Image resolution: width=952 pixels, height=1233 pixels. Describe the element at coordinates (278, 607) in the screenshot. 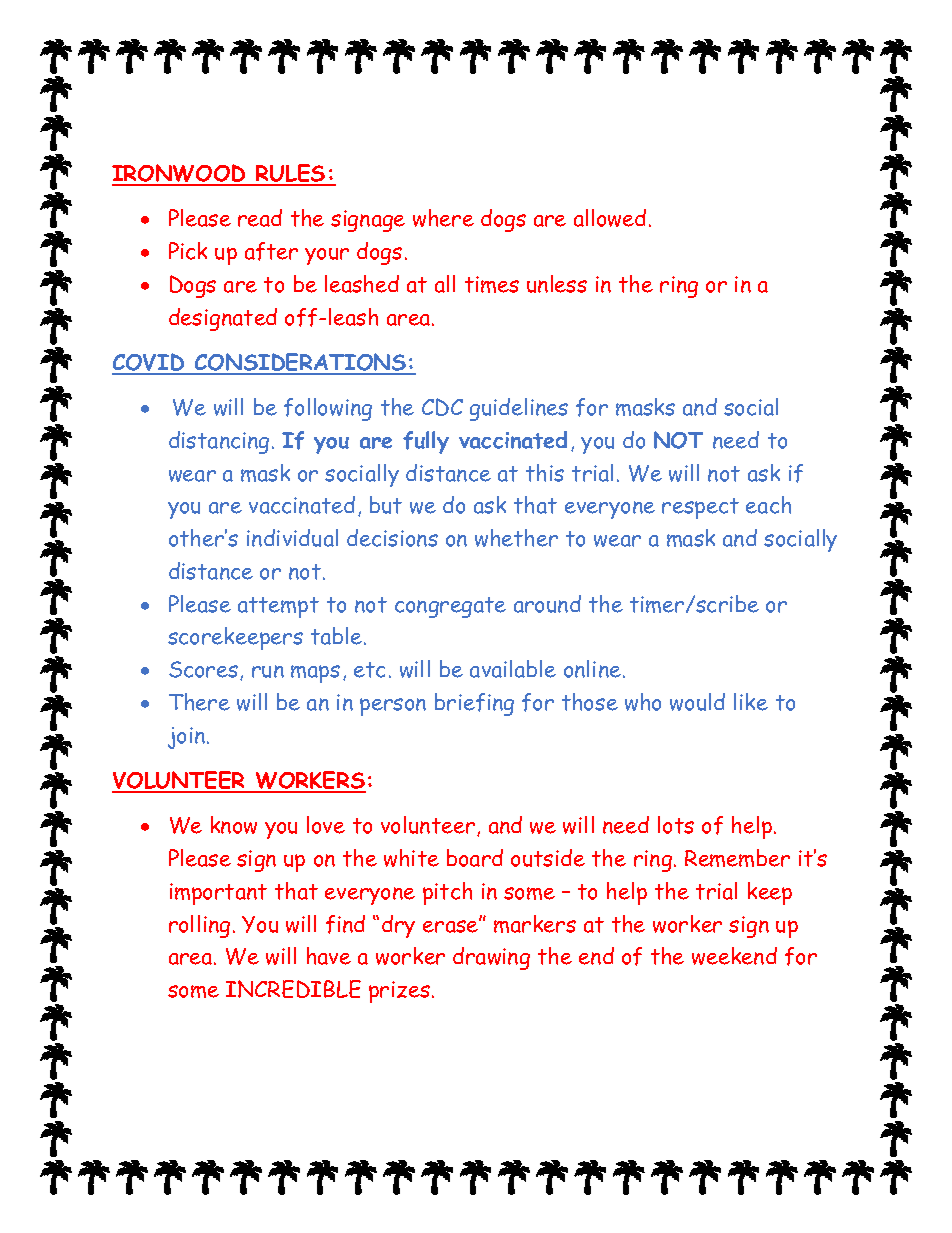

I see `attempt` at that location.
